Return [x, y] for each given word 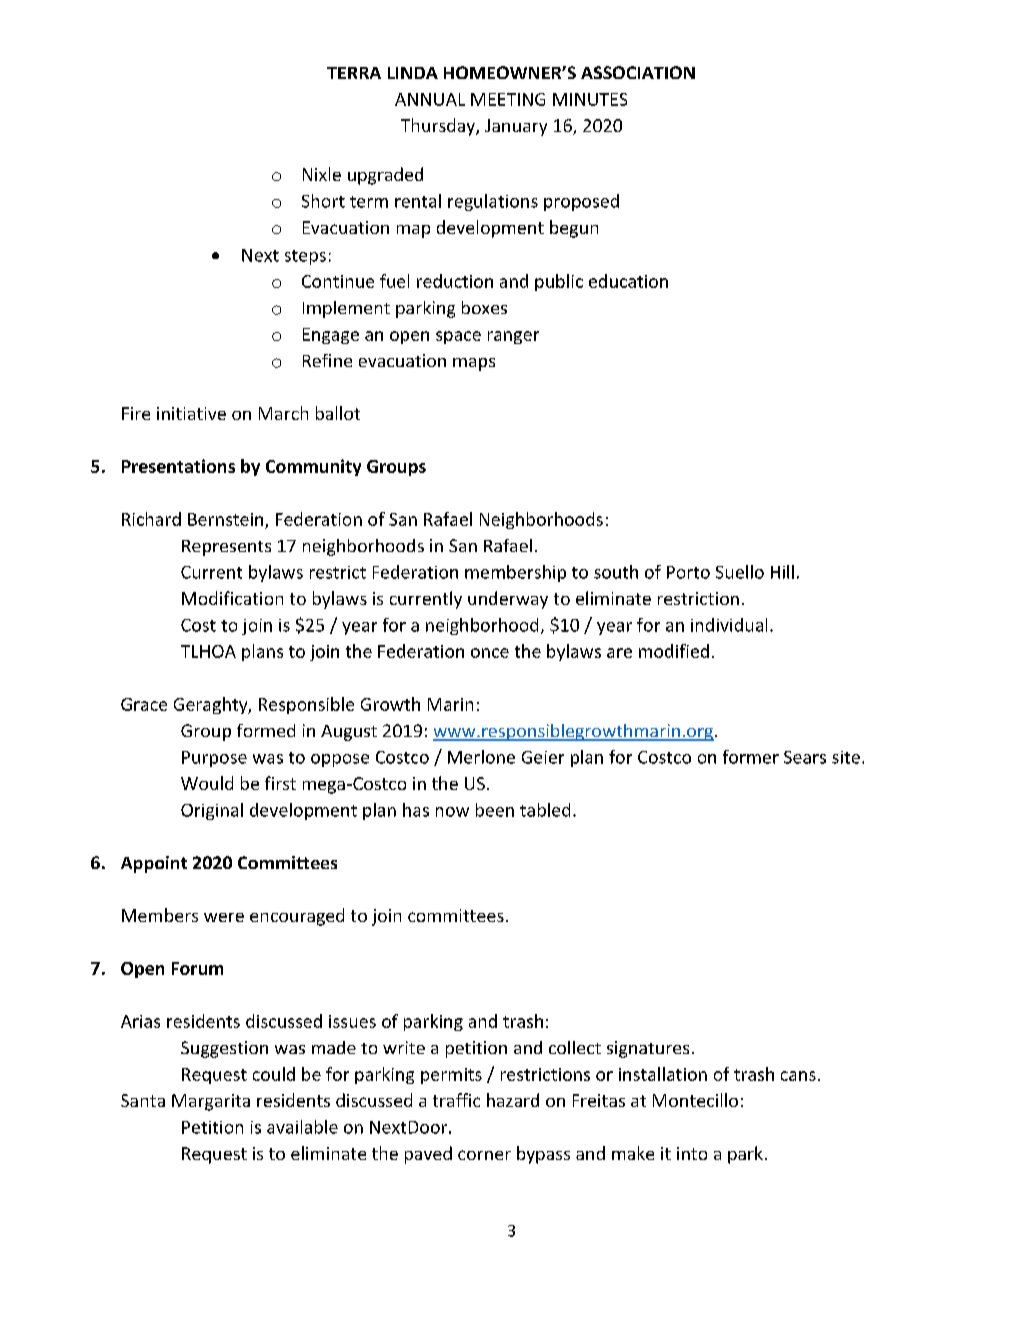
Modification [232, 598]
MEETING [508, 99]
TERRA [354, 73]
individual [729, 625]
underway [508, 600]
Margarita [211, 1102]
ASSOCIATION [638, 72]
